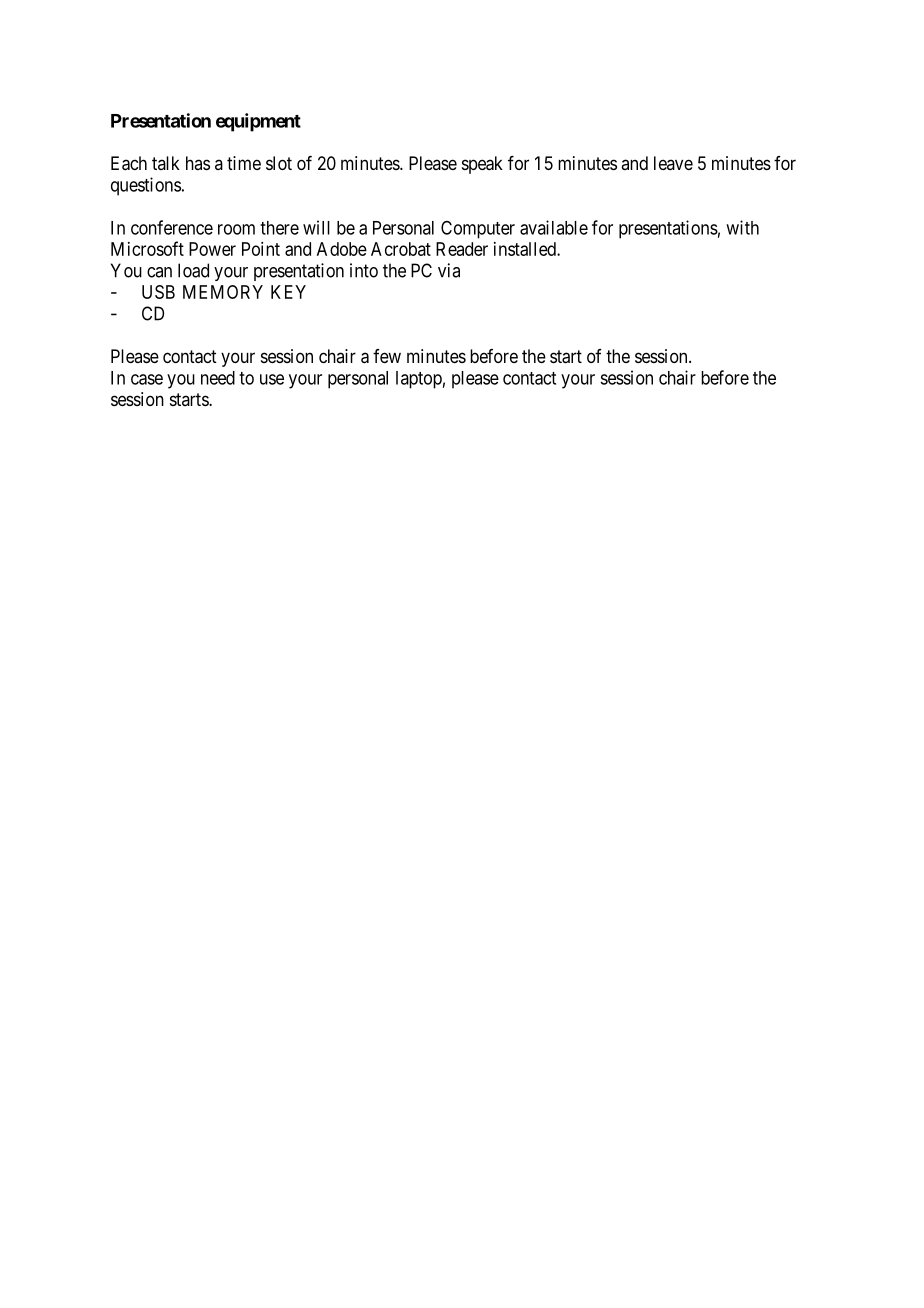  What do you see at coordinates (146, 186) in the screenshot?
I see `questions` at bounding box center [146, 186].
